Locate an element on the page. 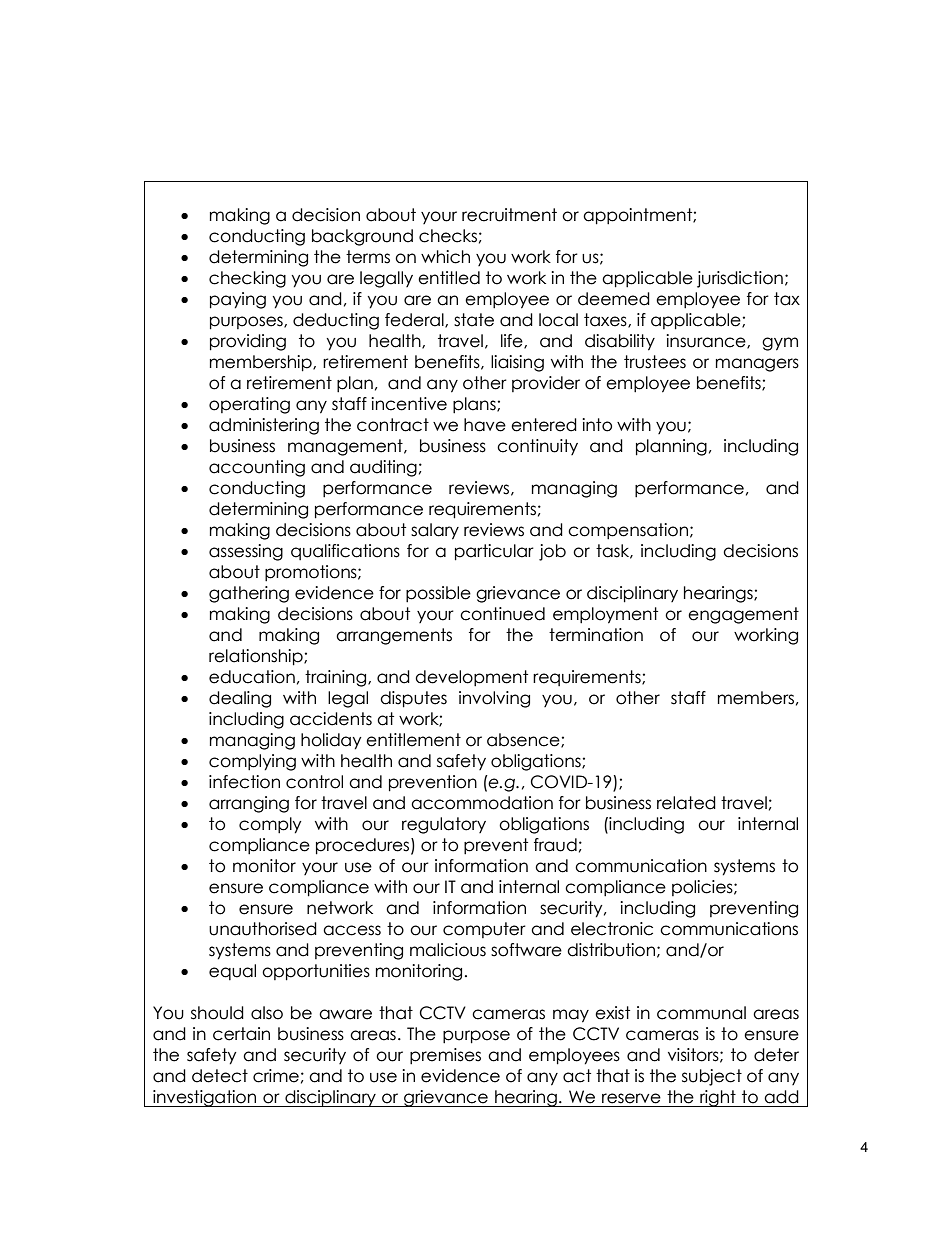 The image size is (952, 1233). related is located at coordinates (686, 803).
